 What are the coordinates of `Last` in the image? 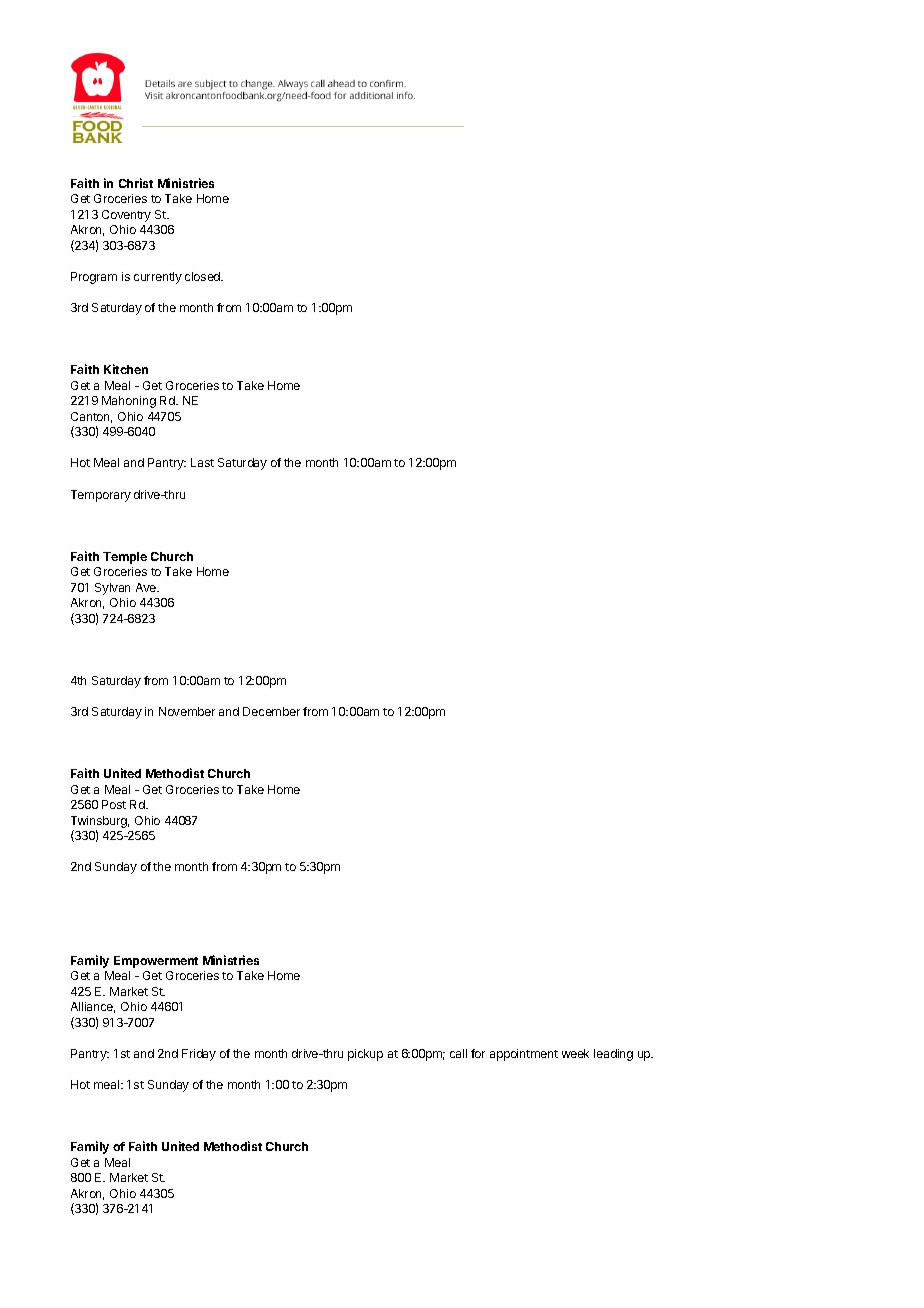 It's located at (202, 462).
